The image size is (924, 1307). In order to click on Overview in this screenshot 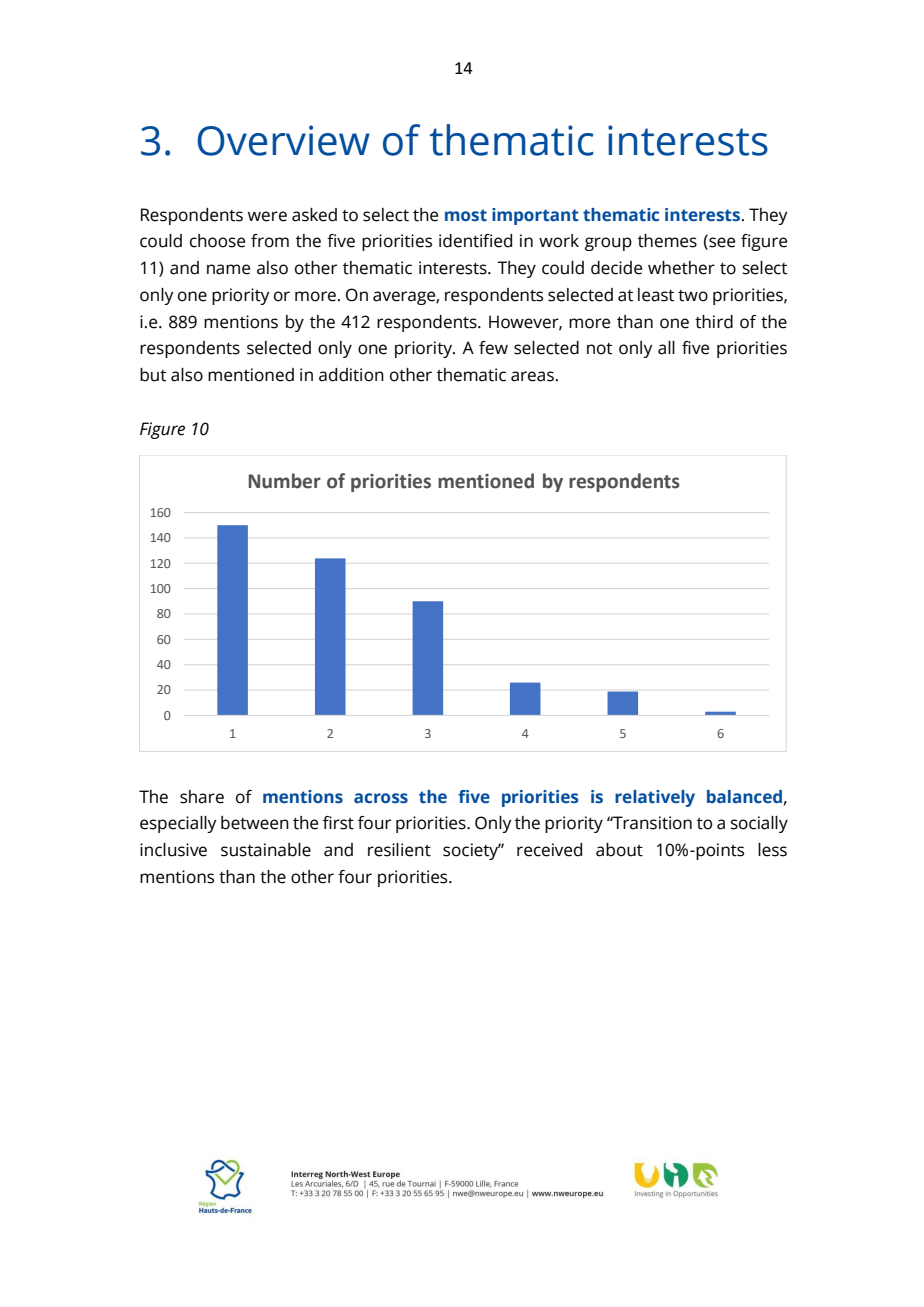, I will do `click(283, 140)`.
